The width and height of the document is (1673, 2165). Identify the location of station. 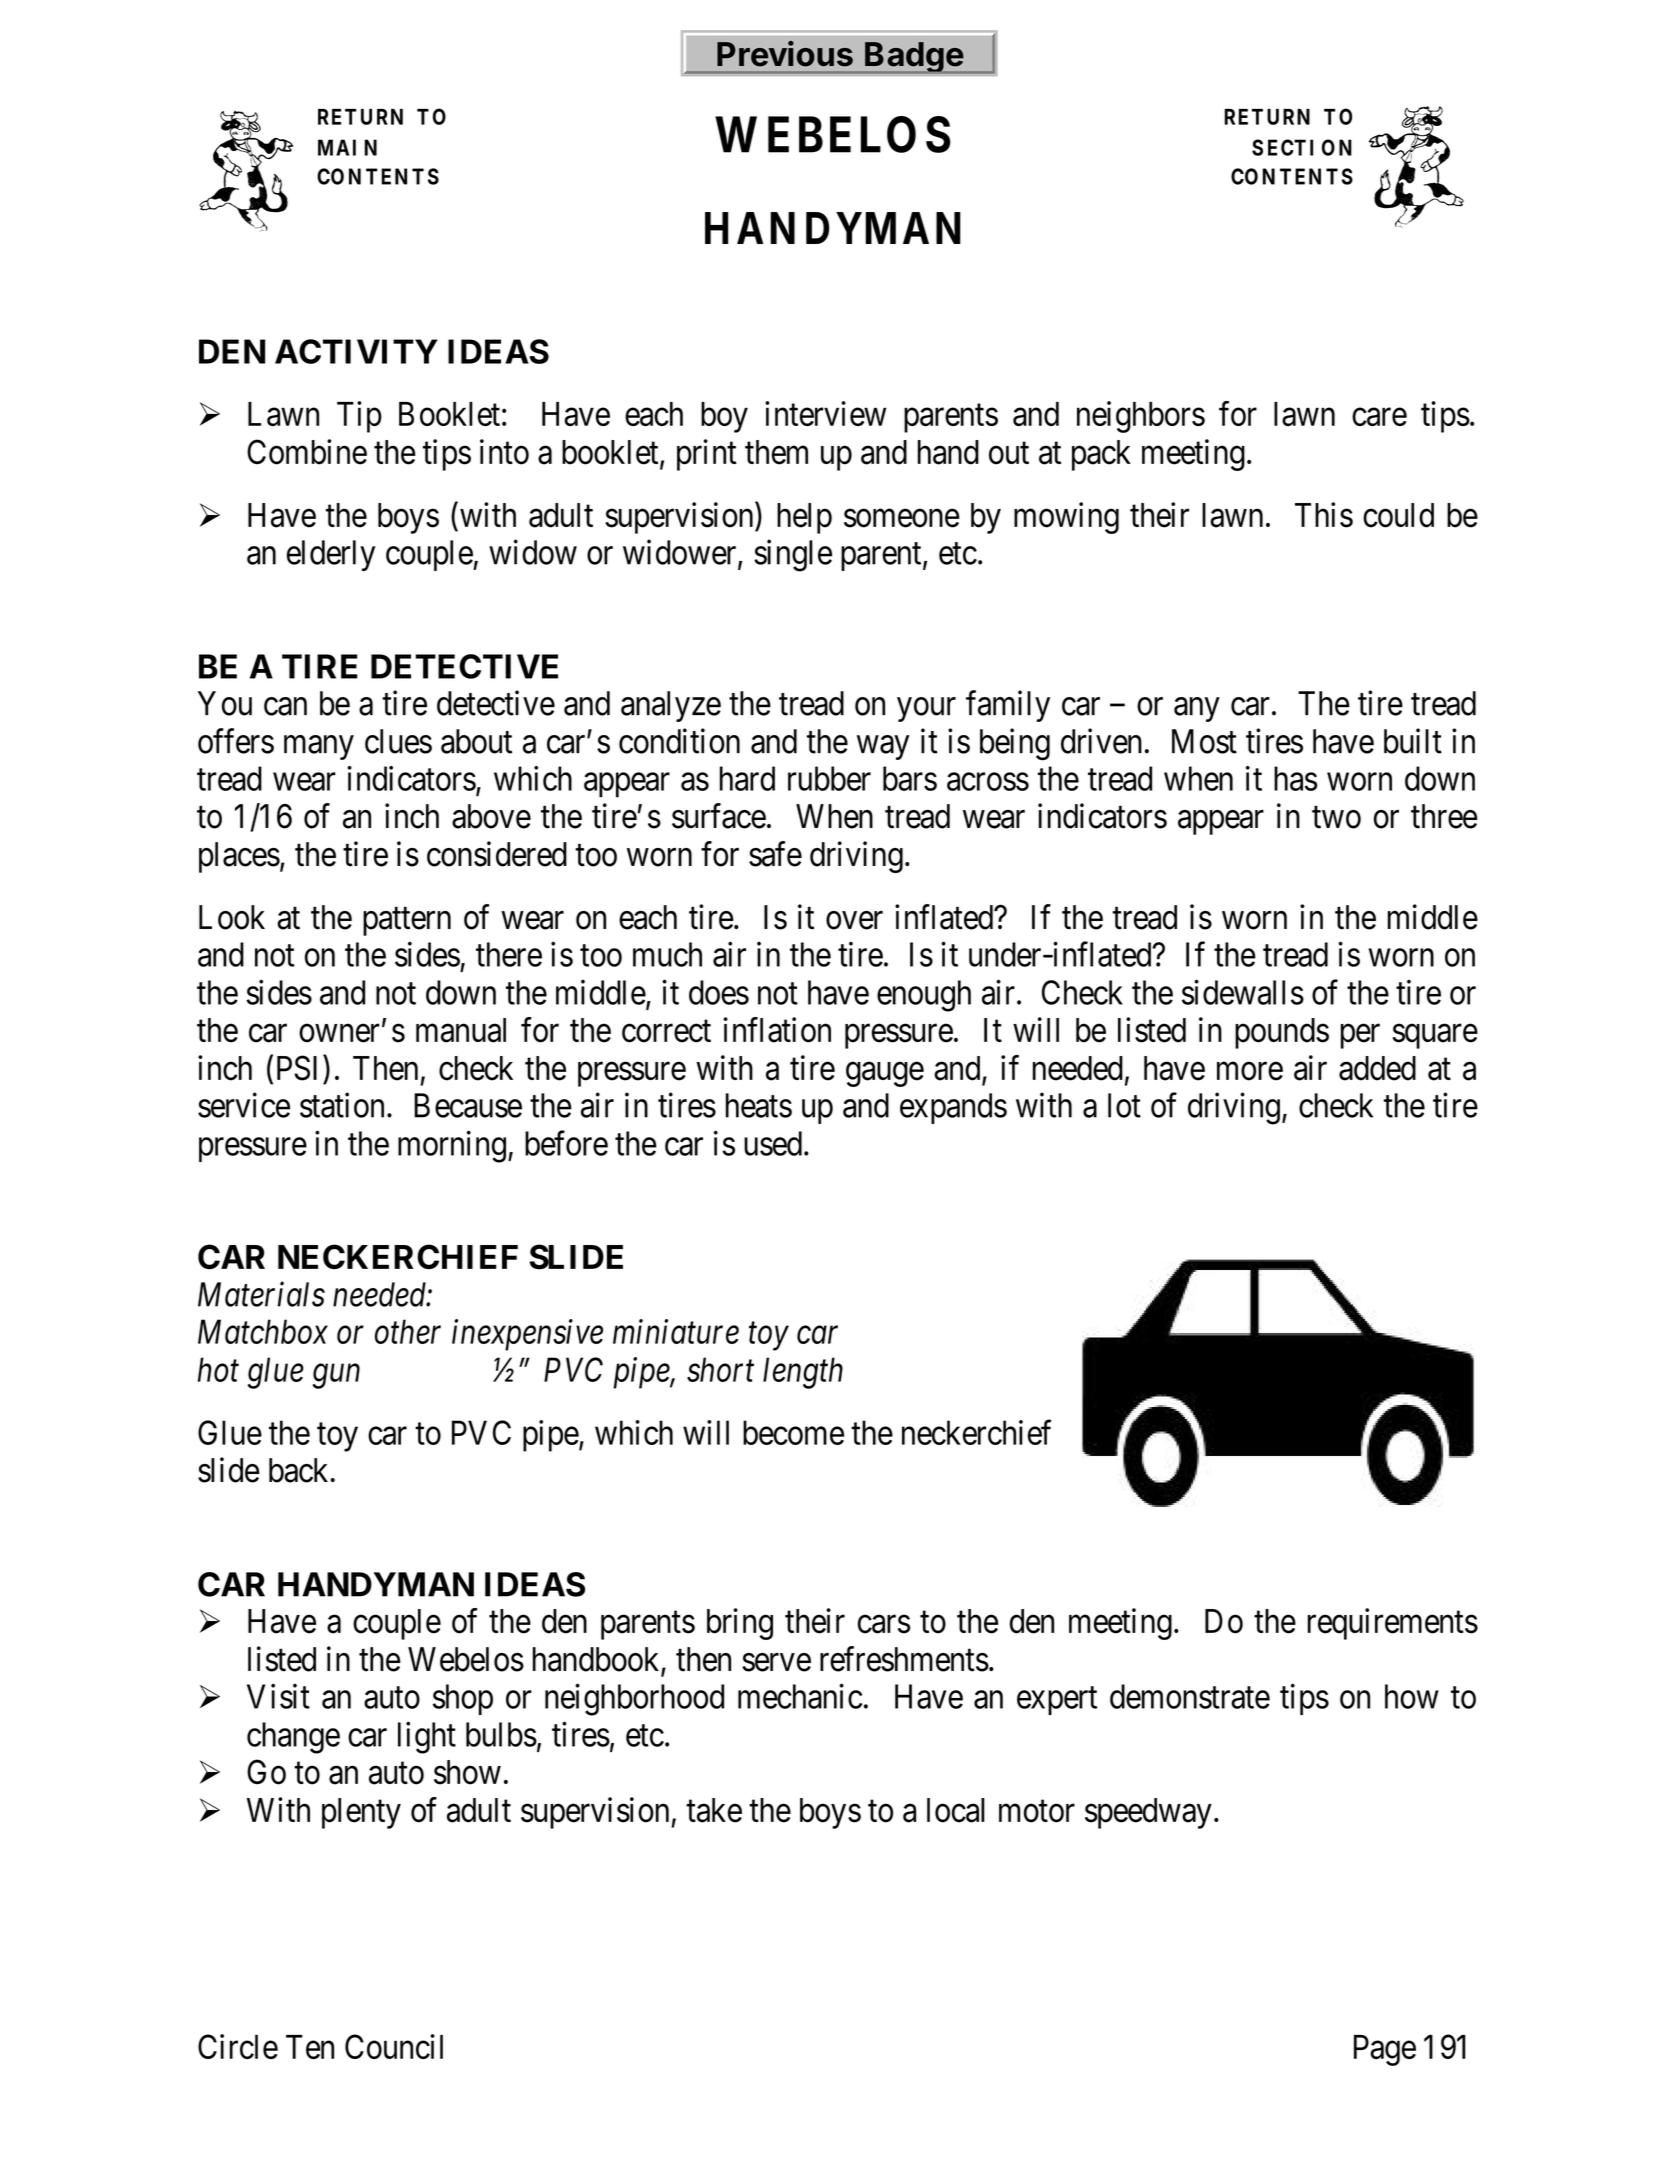
(342, 1105).
